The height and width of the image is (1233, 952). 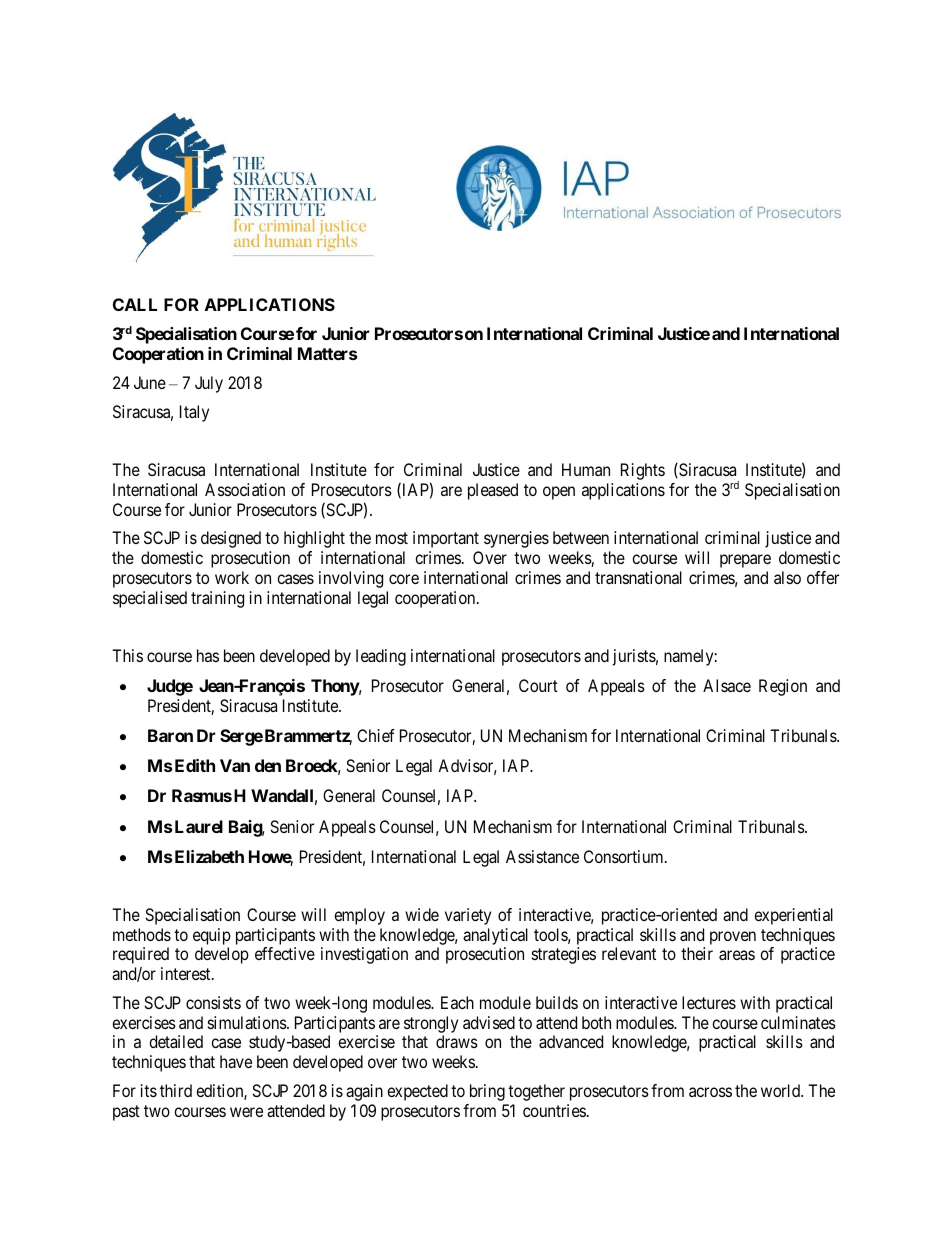 What do you see at coordinates (135, 304) in the image?
I see `CALL` at bounding box center [135, 304].
